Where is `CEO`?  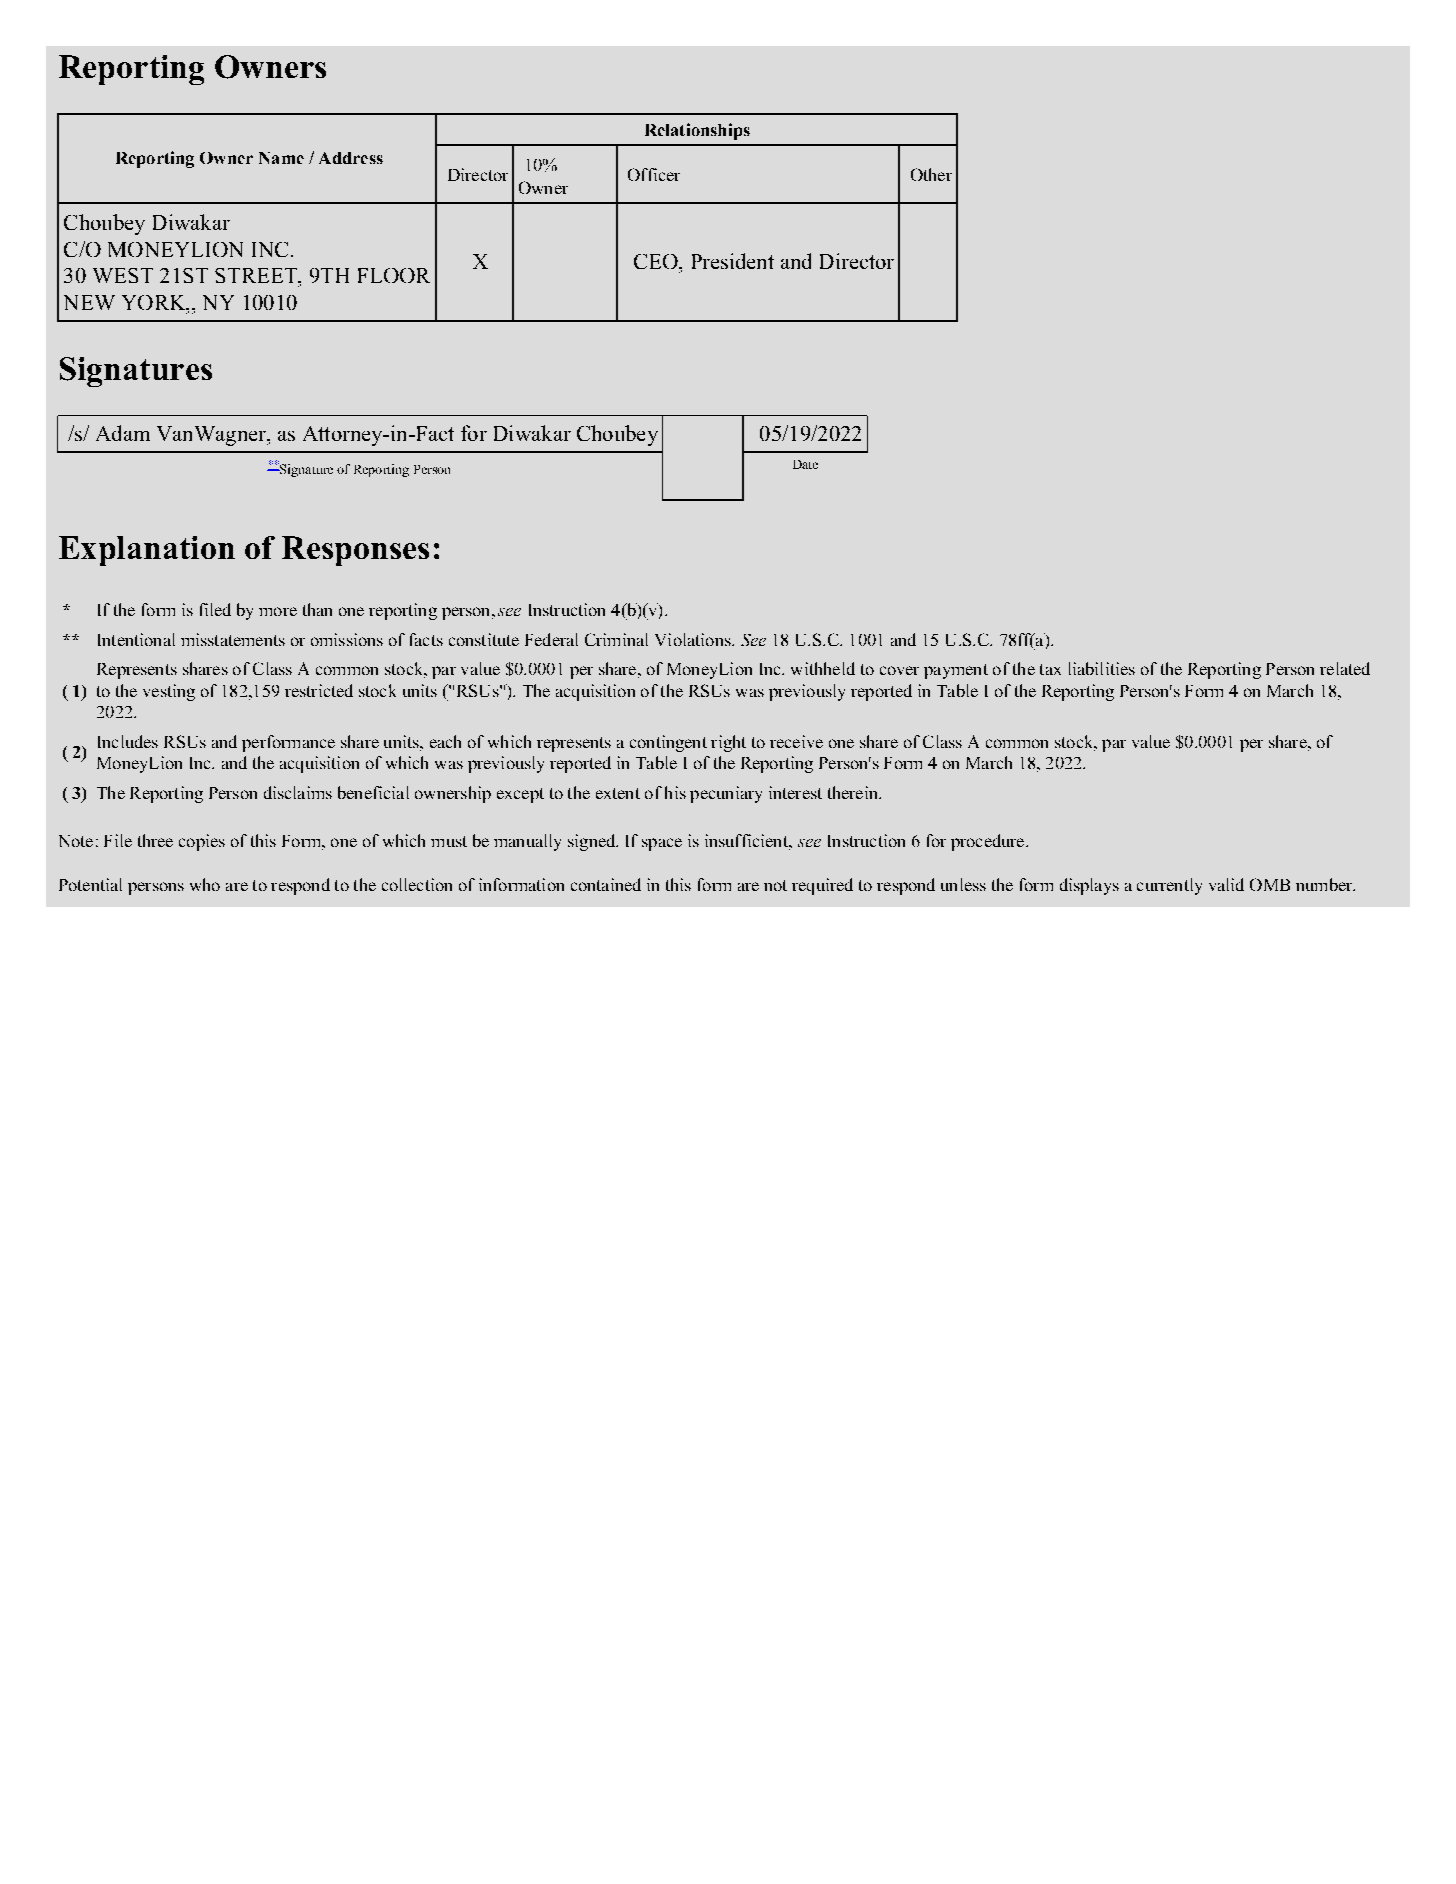 CEO is located at coordinates (657, 261).
